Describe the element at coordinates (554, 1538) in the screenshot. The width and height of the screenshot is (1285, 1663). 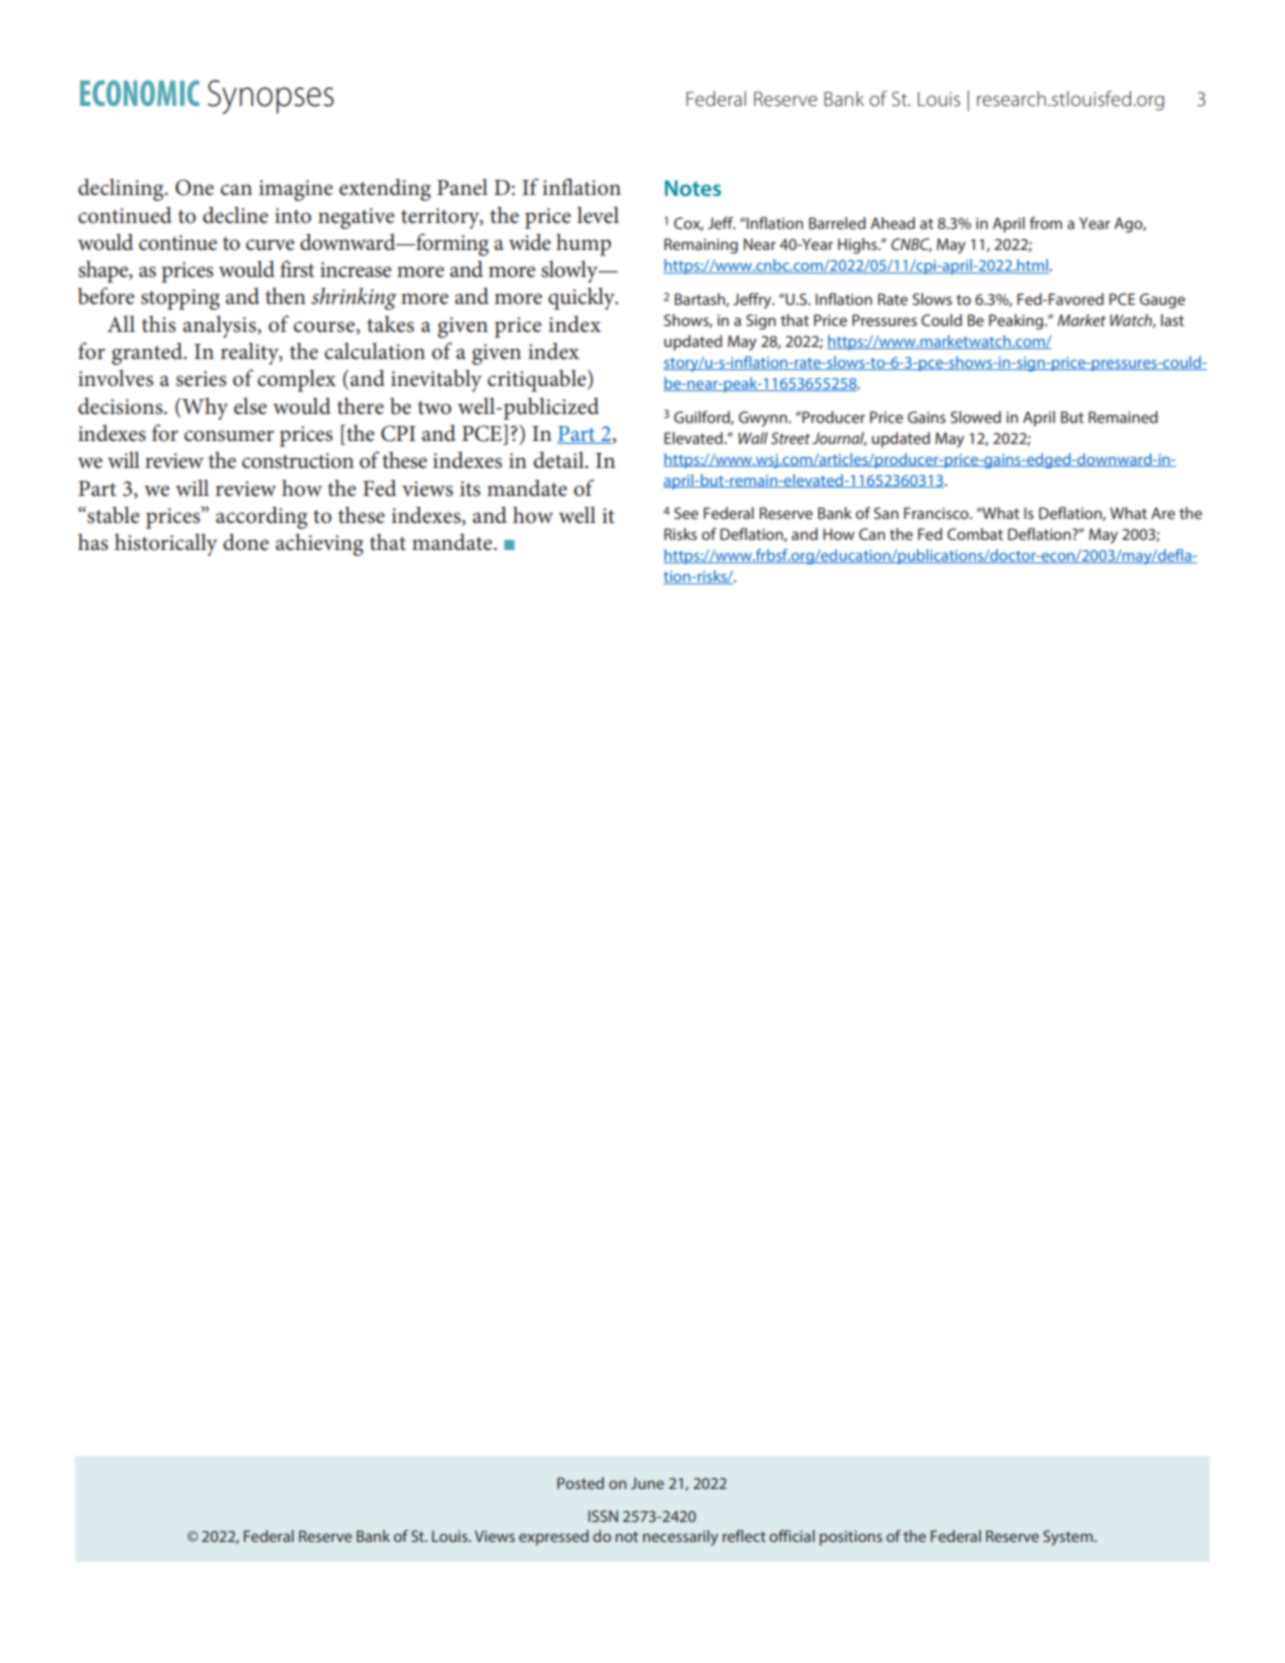
I see `expressed` at that location.
